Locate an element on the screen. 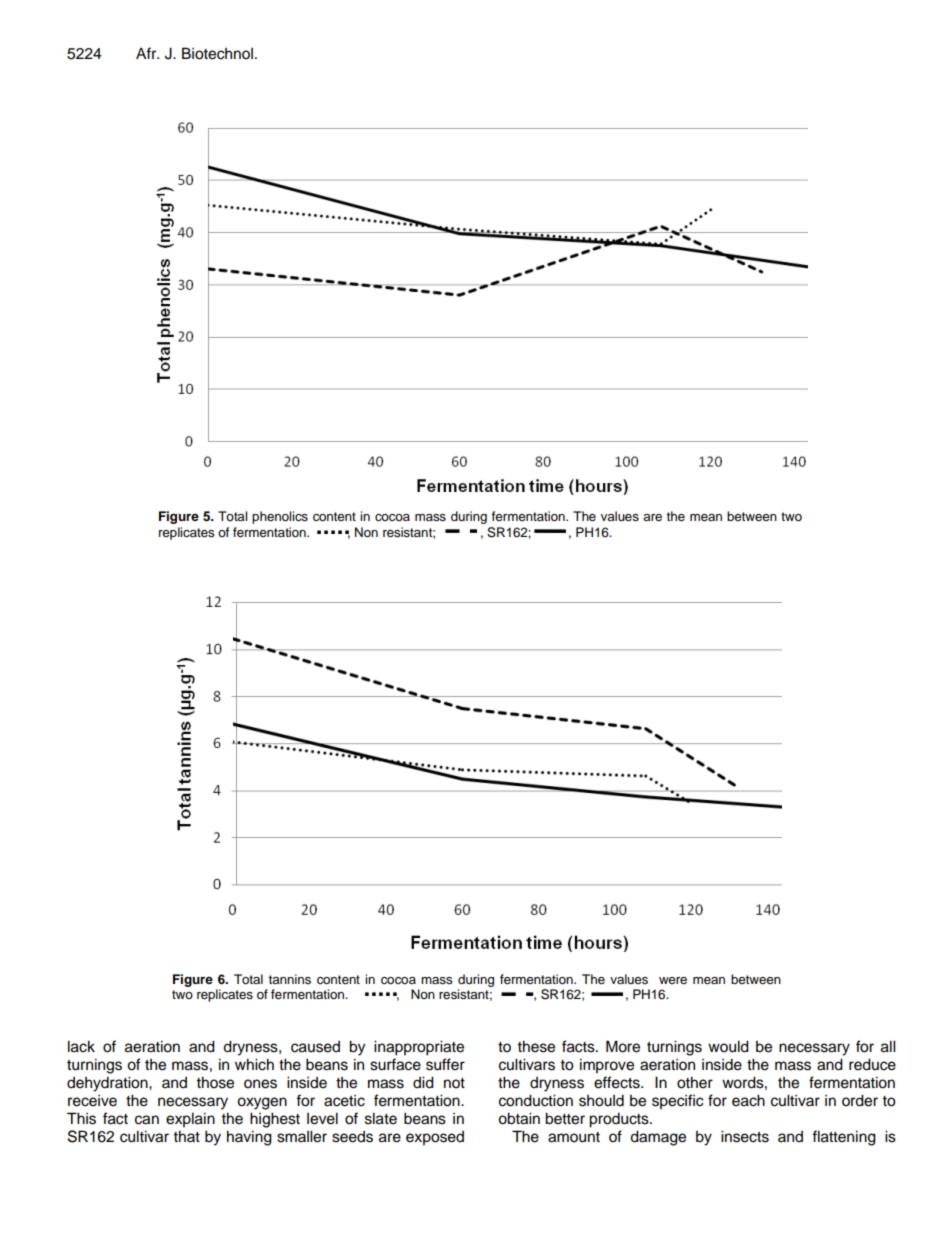  Biotechnol is located at coordinates (217, 53).
